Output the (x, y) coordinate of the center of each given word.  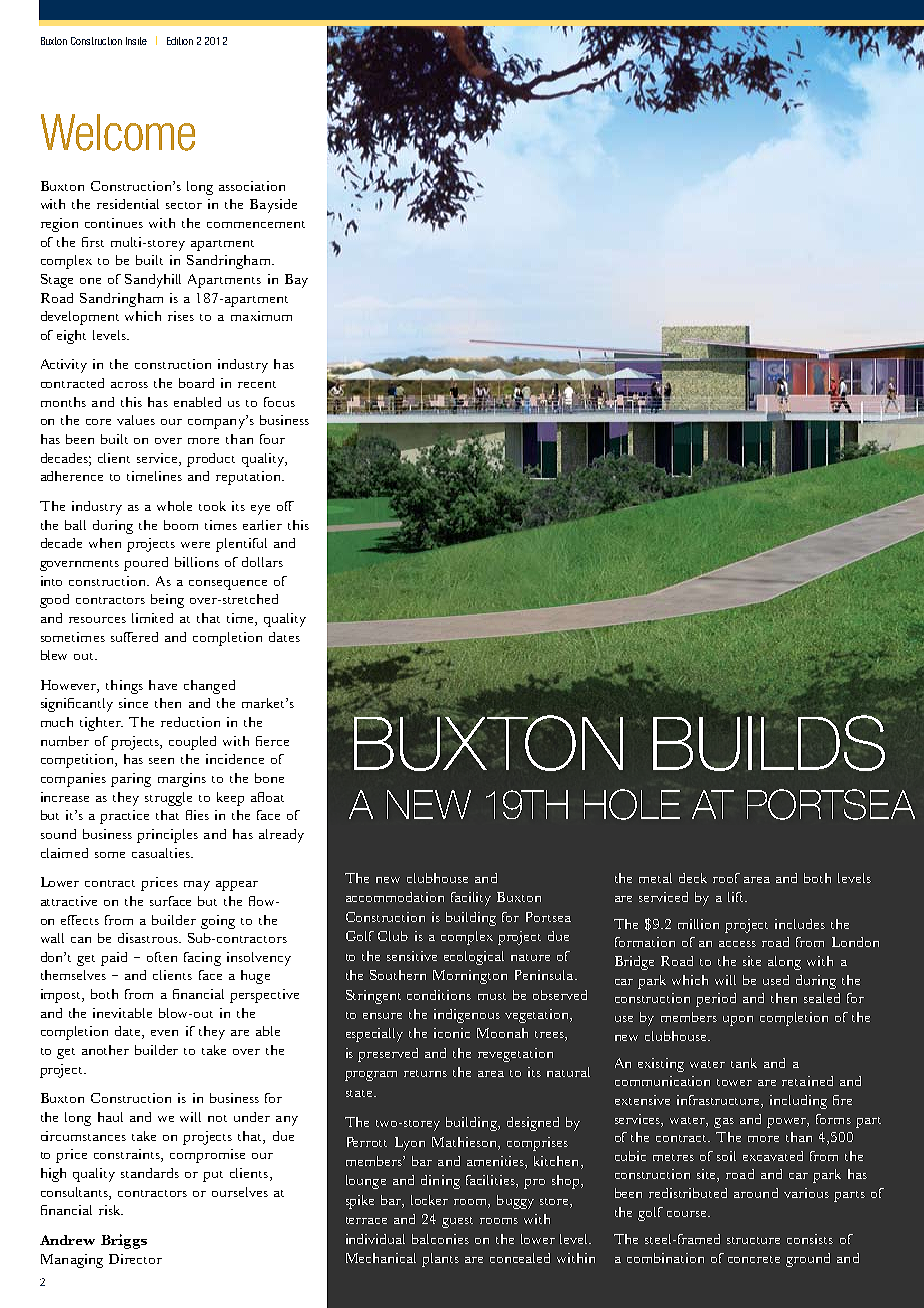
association (252, 186)
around (756, 1193)
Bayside (273, 206)
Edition (180, 41)
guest (457, 1222)
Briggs (124, 1241)
